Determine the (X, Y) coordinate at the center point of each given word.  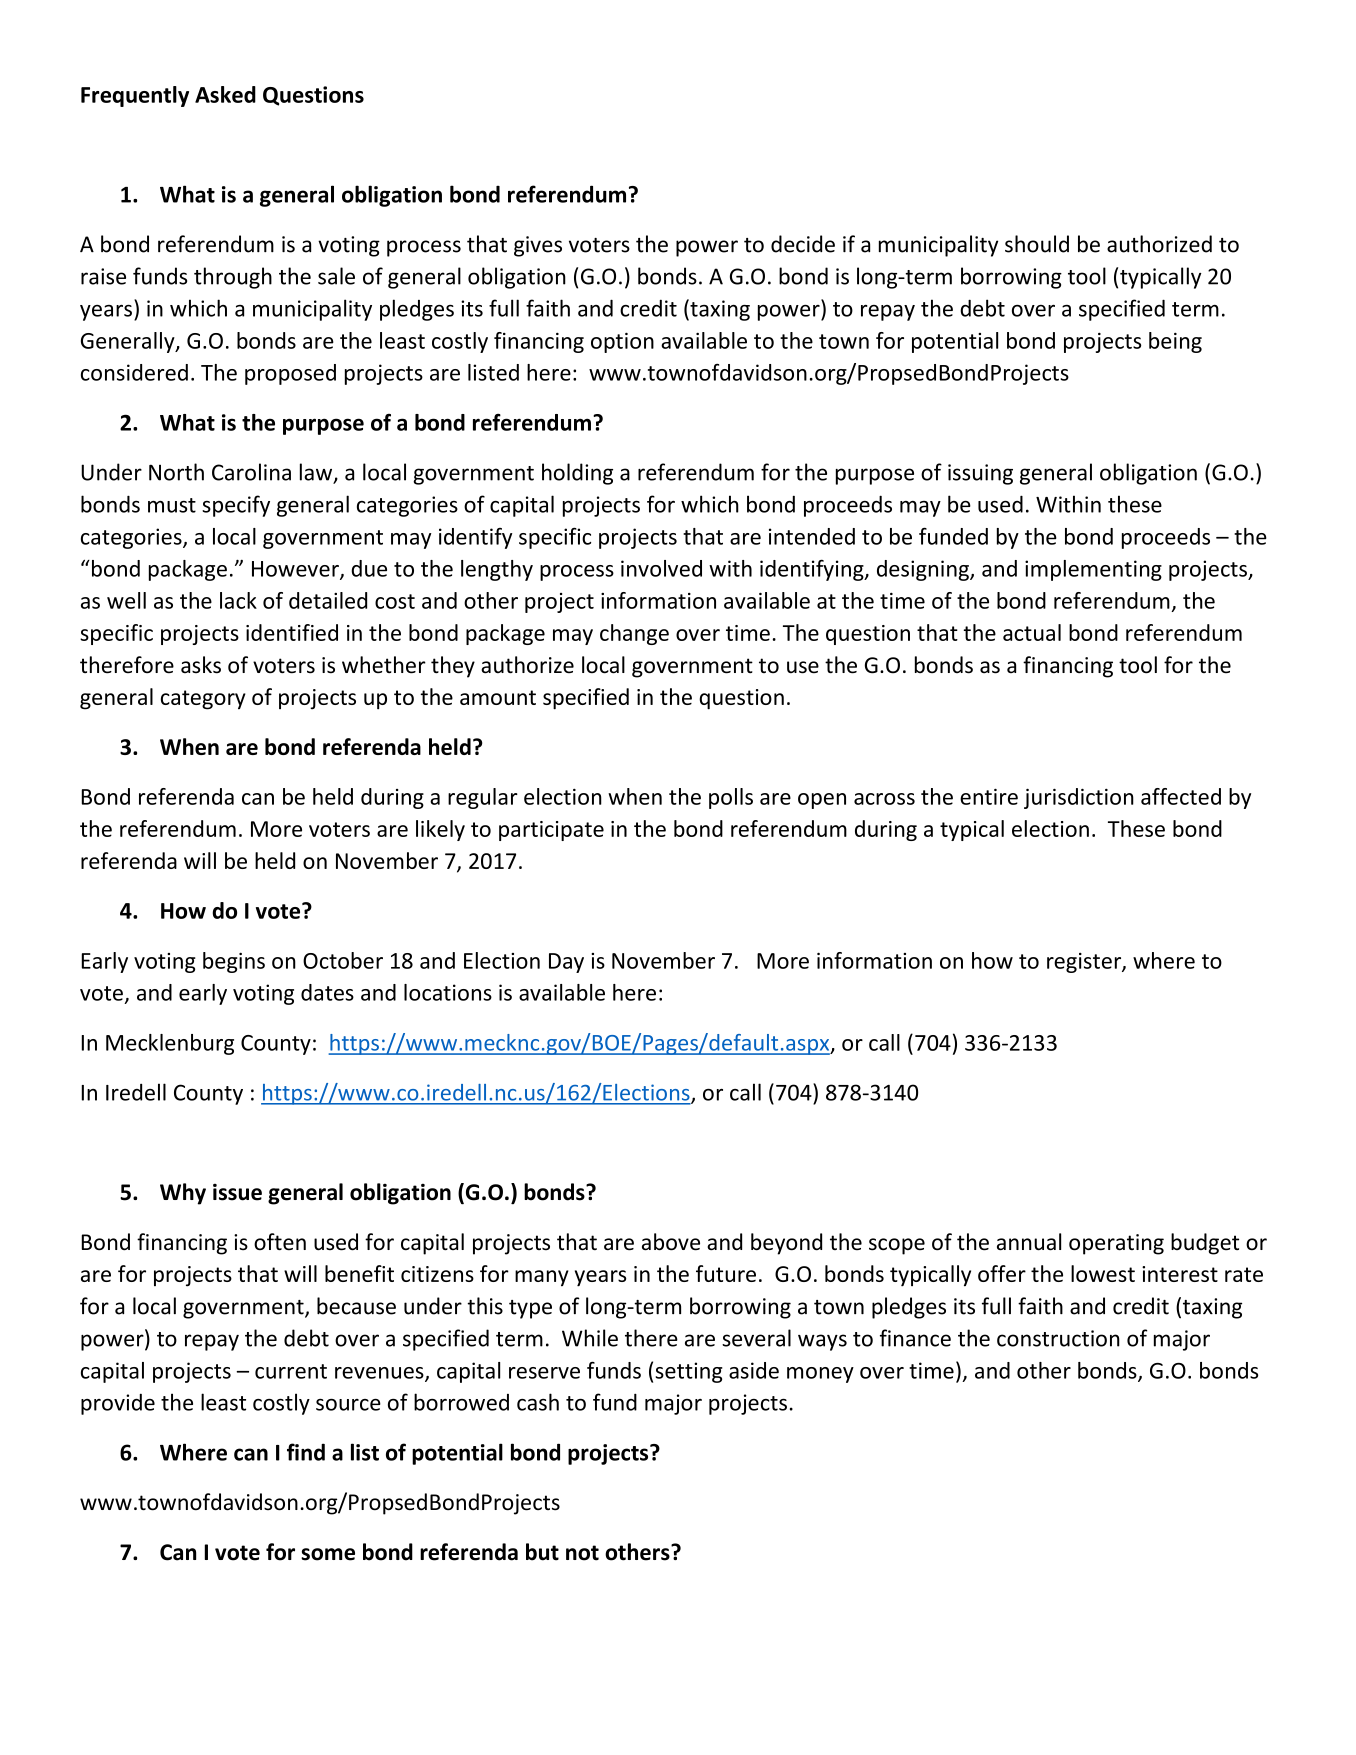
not (582, 1553)
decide (803, 244)
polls (731, 798)
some (328, 1554)
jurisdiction (1079, 798)
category (203, 700)
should (1037, 244)
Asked (225, 94)
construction (1058, 1338)
